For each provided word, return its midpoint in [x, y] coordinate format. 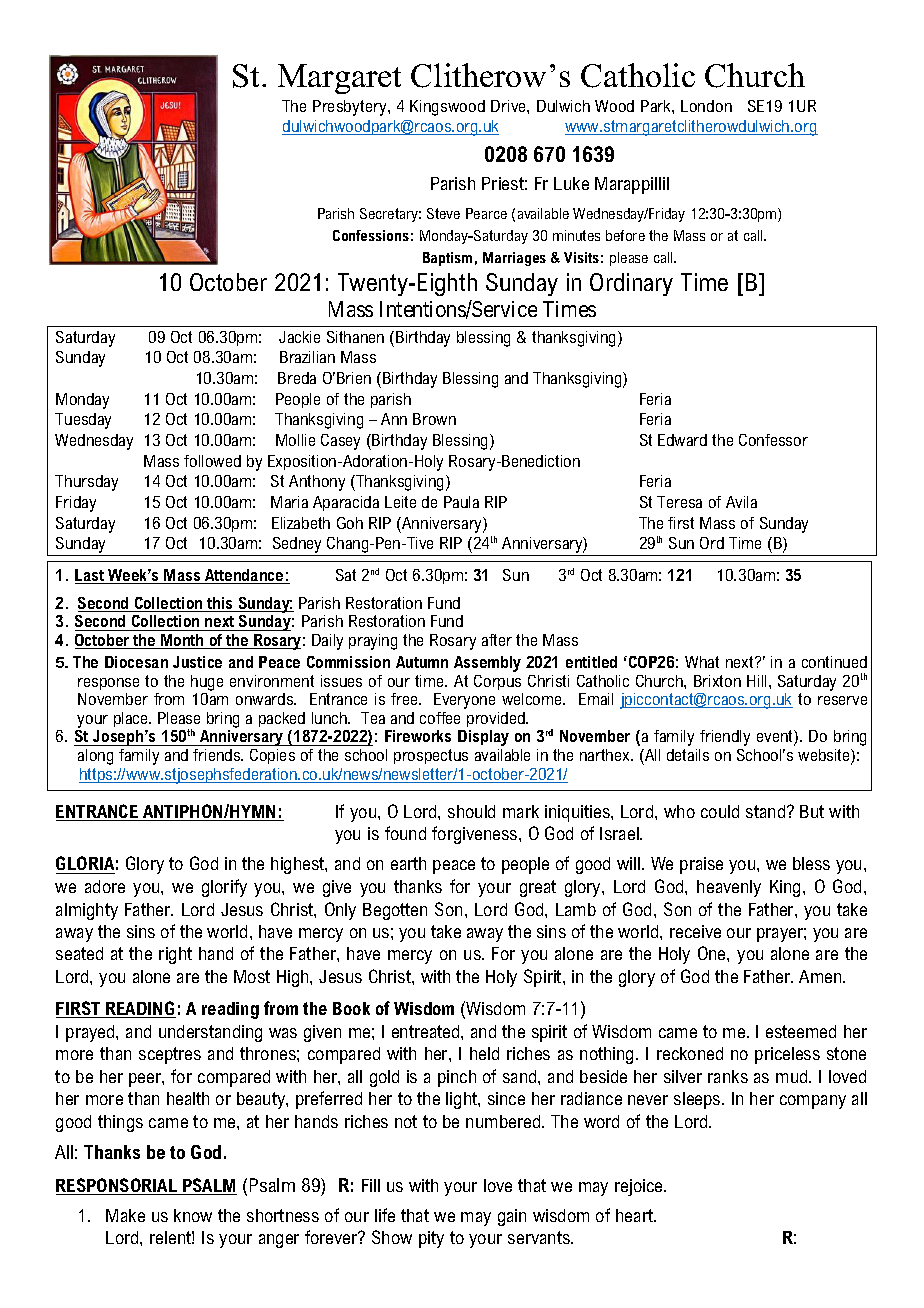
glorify [224, 888]
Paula [461, 502]
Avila [741, 502]
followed [212, 461]
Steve [443, 213]
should [471, 811]
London [706, 106]
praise [701, 865]
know [193, 1215]
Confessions [371, 235]
